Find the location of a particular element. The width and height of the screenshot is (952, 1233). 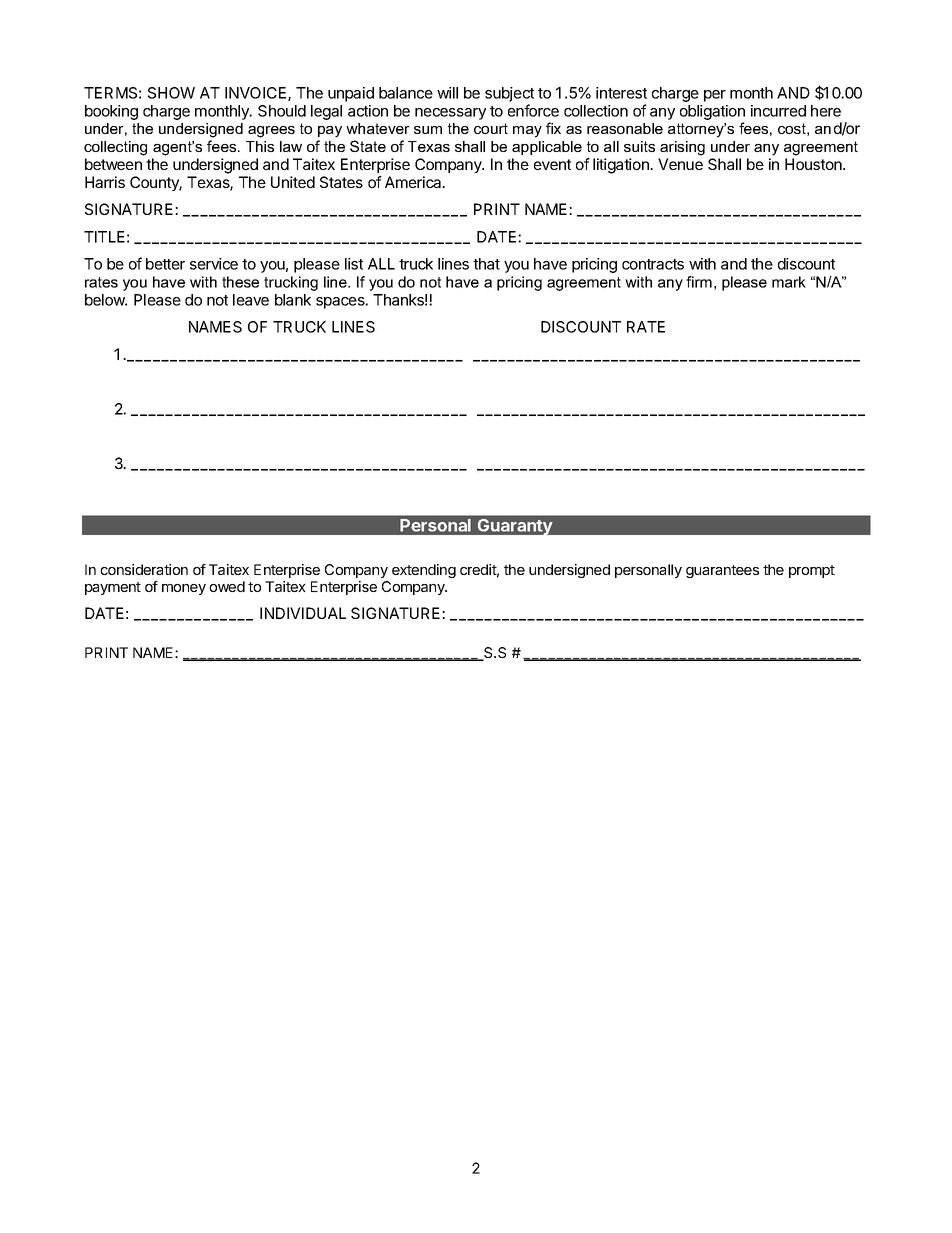

that is located at coordinates (486, 264).
